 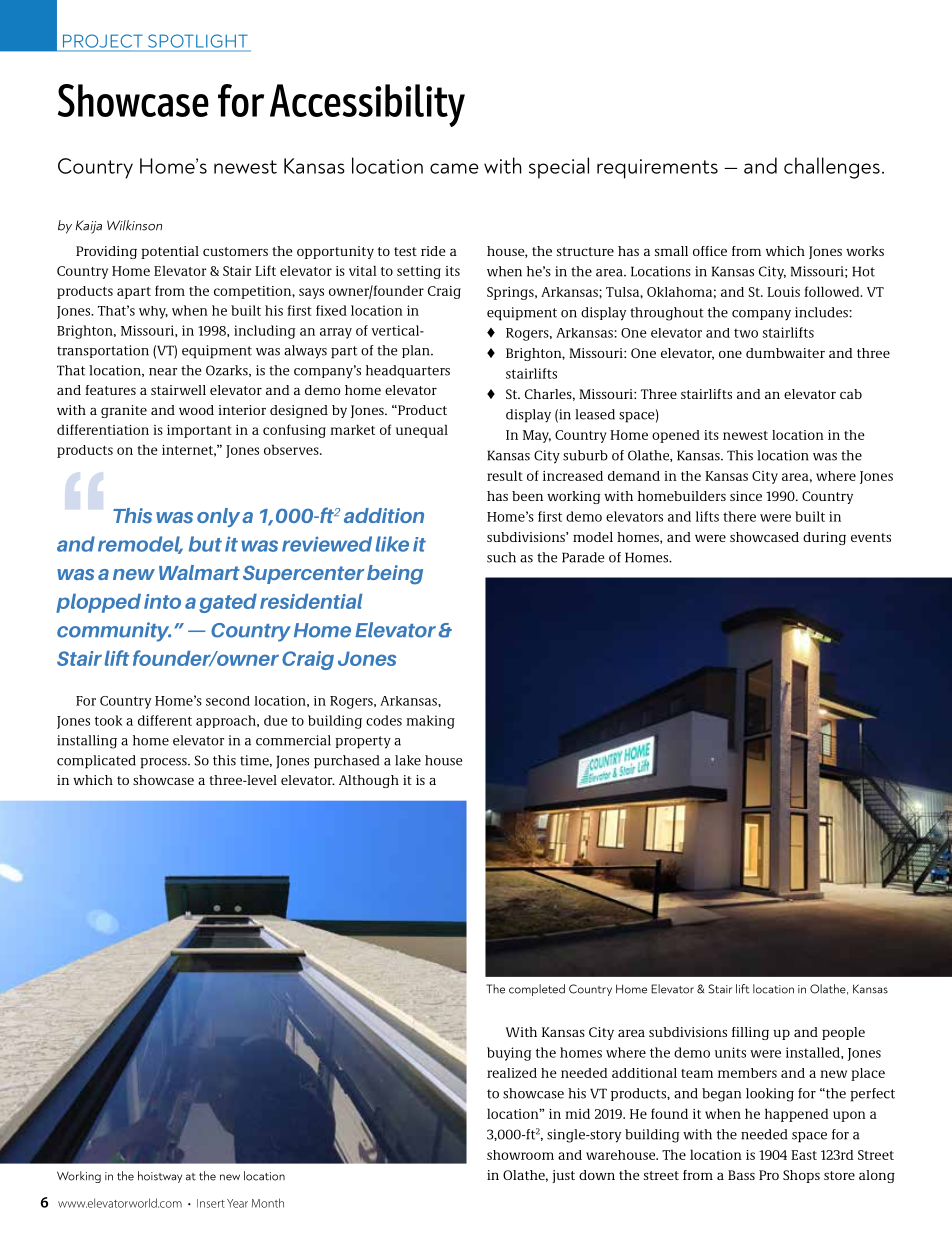 What do you see at coordinates (505, 475) in the screenshot?
I see `result` at bounding box center [505, 475].
